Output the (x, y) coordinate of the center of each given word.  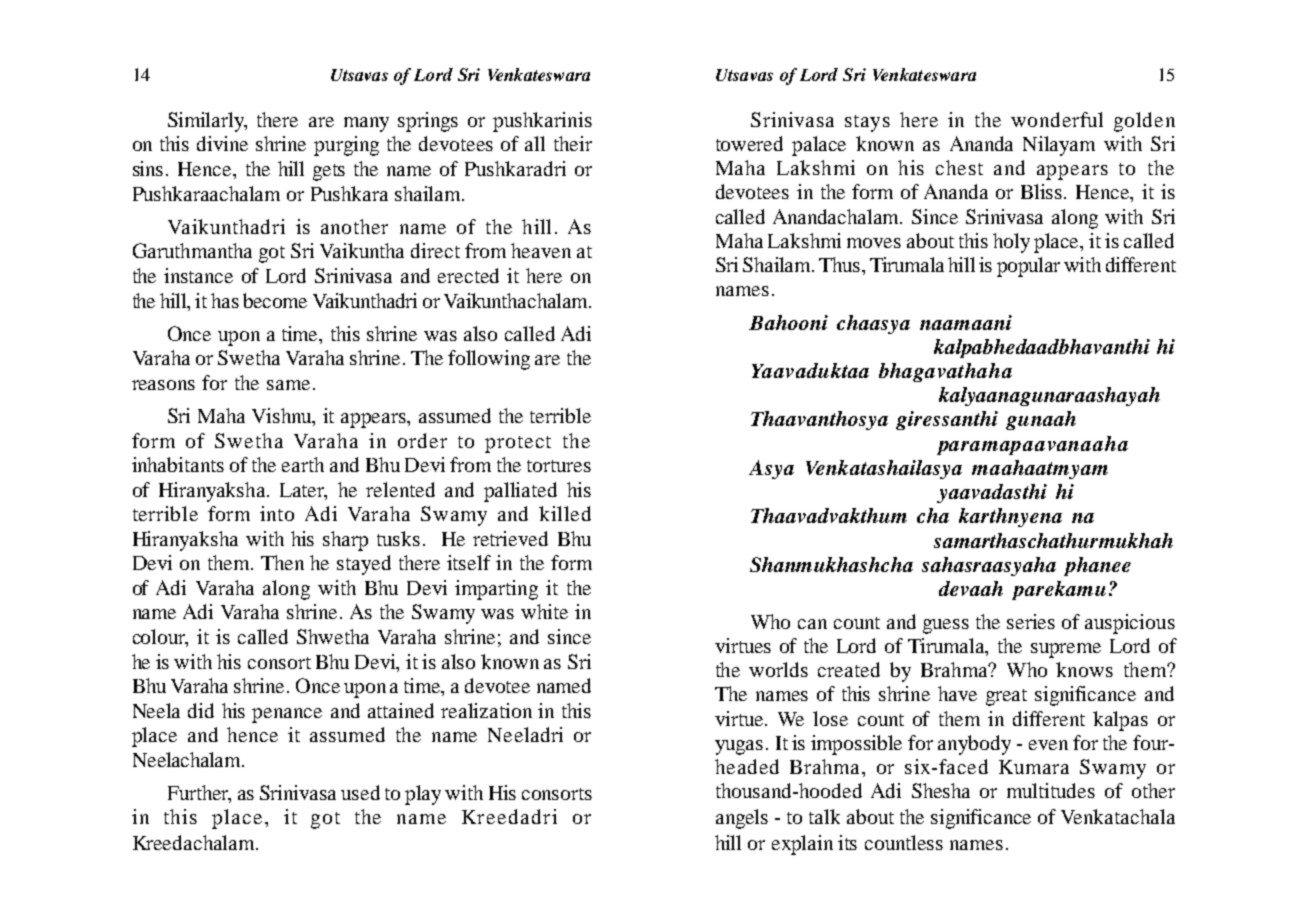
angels (742, 819)
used (360, 792)
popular (1028, 267)
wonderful (1057, 119)
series (1031, 621)
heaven (541, 250)
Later (303, 491)
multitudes (1051, 790)
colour (160, 638)
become (275, 300)
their (573, 143)
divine (222, 143)
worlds (778, 669)
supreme (1066, 650)
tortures (559, 466)
